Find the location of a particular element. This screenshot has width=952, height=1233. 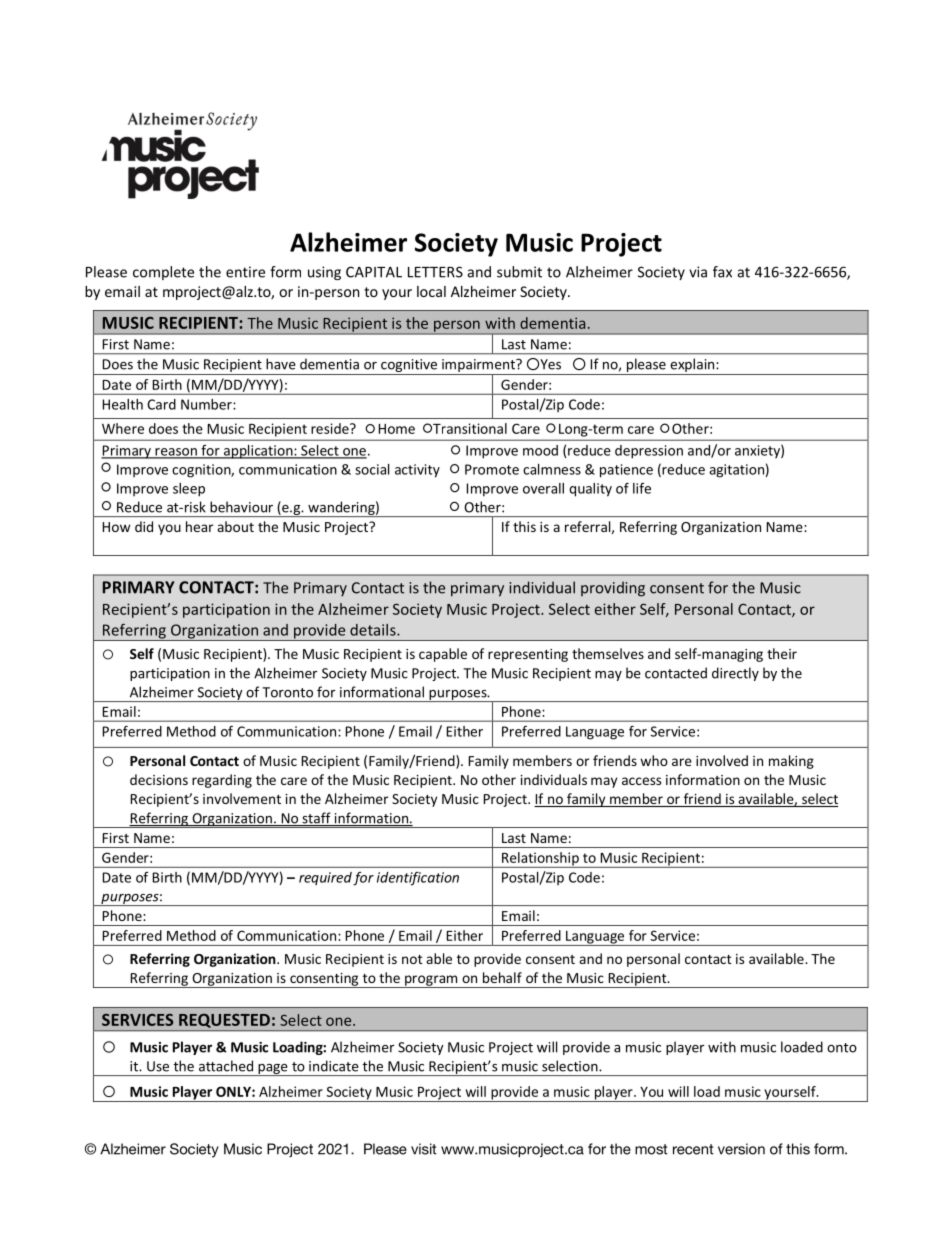

regarding is located at coordinates (222, 781).
